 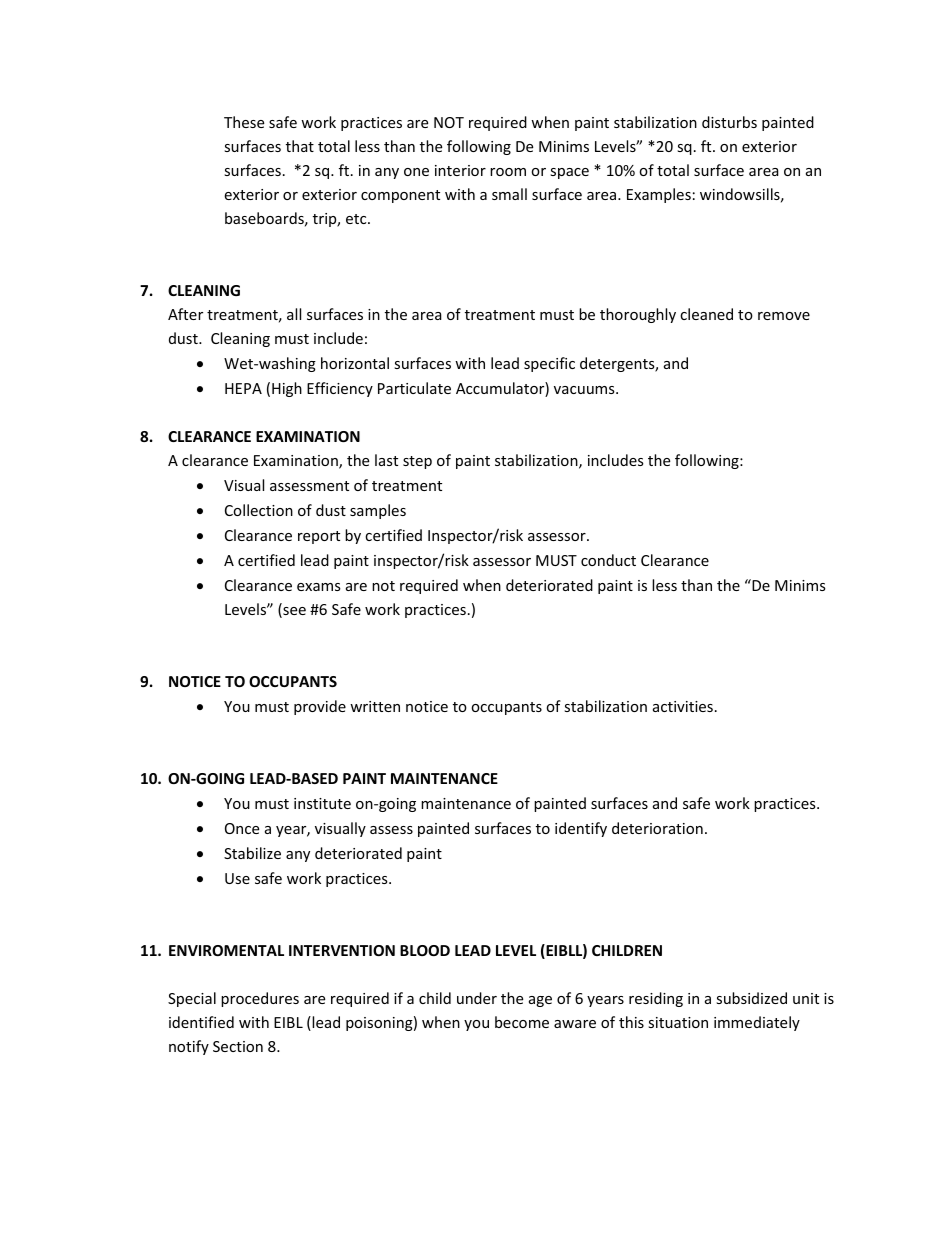 I want to click on disturbs, so click(x=729, y=122).
